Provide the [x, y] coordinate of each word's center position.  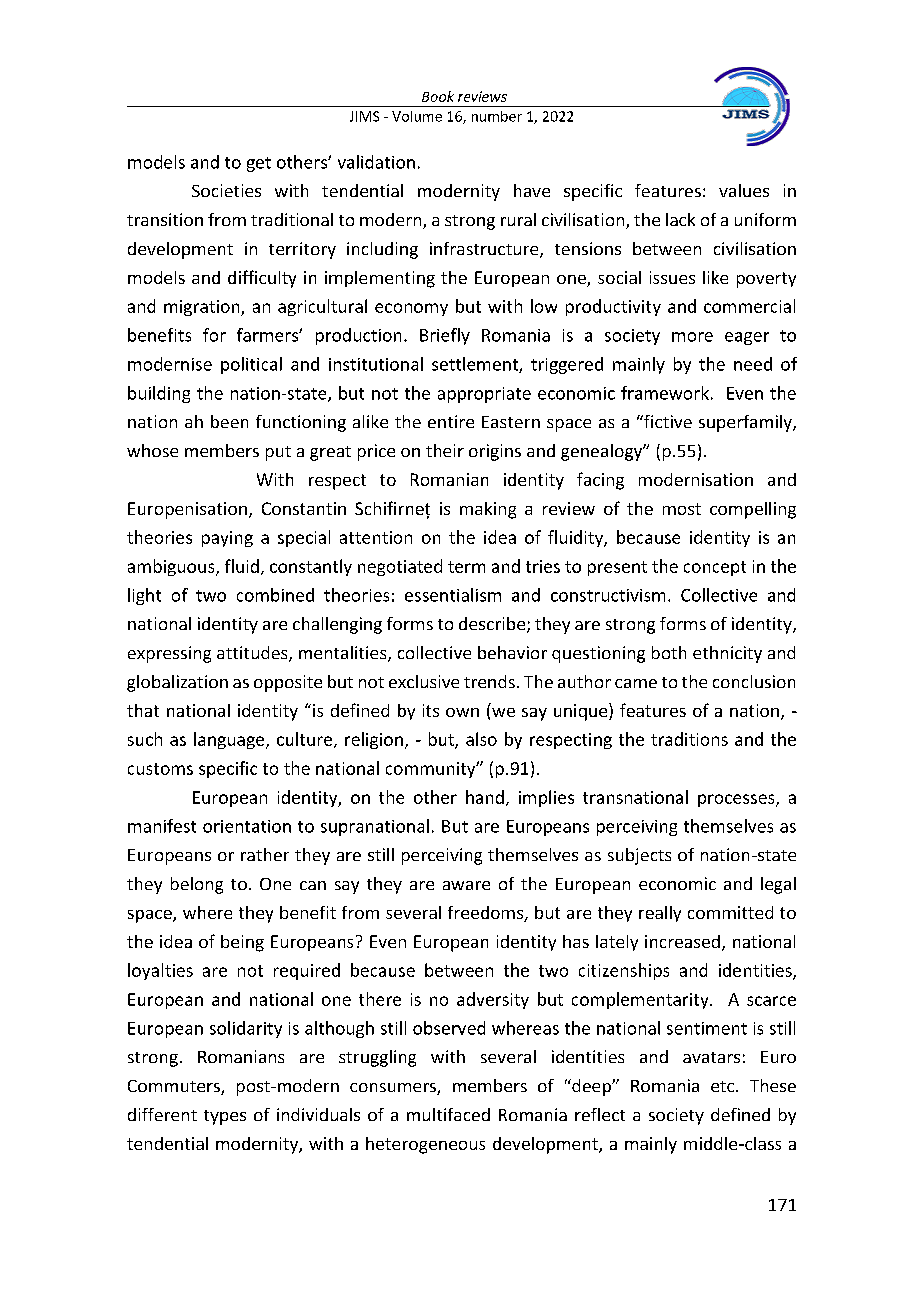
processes [737, 800]
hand [485, 797]
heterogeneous [425, 1145]
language [230, 740]
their [445, 450]
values [744, 190]
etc [724, 1086]
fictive [667, 421]
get [259, 164]
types [225, 1117]
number [497, 116]
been [229, 421]
